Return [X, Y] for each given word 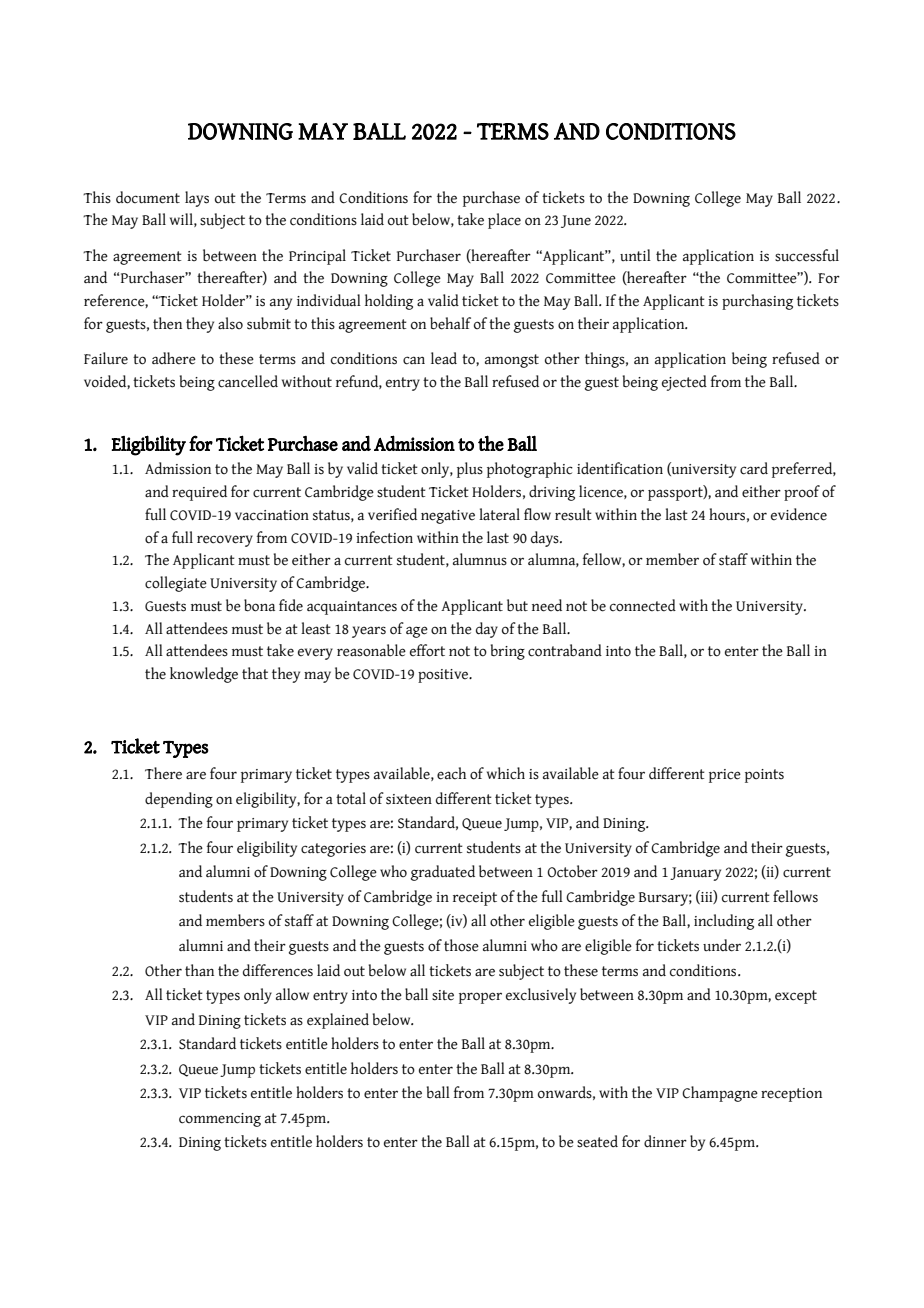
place [504, 221]
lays [197, 199]
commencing [220, 1120]
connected [643, 605]
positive [444, 676]
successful [807, 255]
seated [597, 1141]
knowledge [204, 675]
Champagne [720, 1094]
